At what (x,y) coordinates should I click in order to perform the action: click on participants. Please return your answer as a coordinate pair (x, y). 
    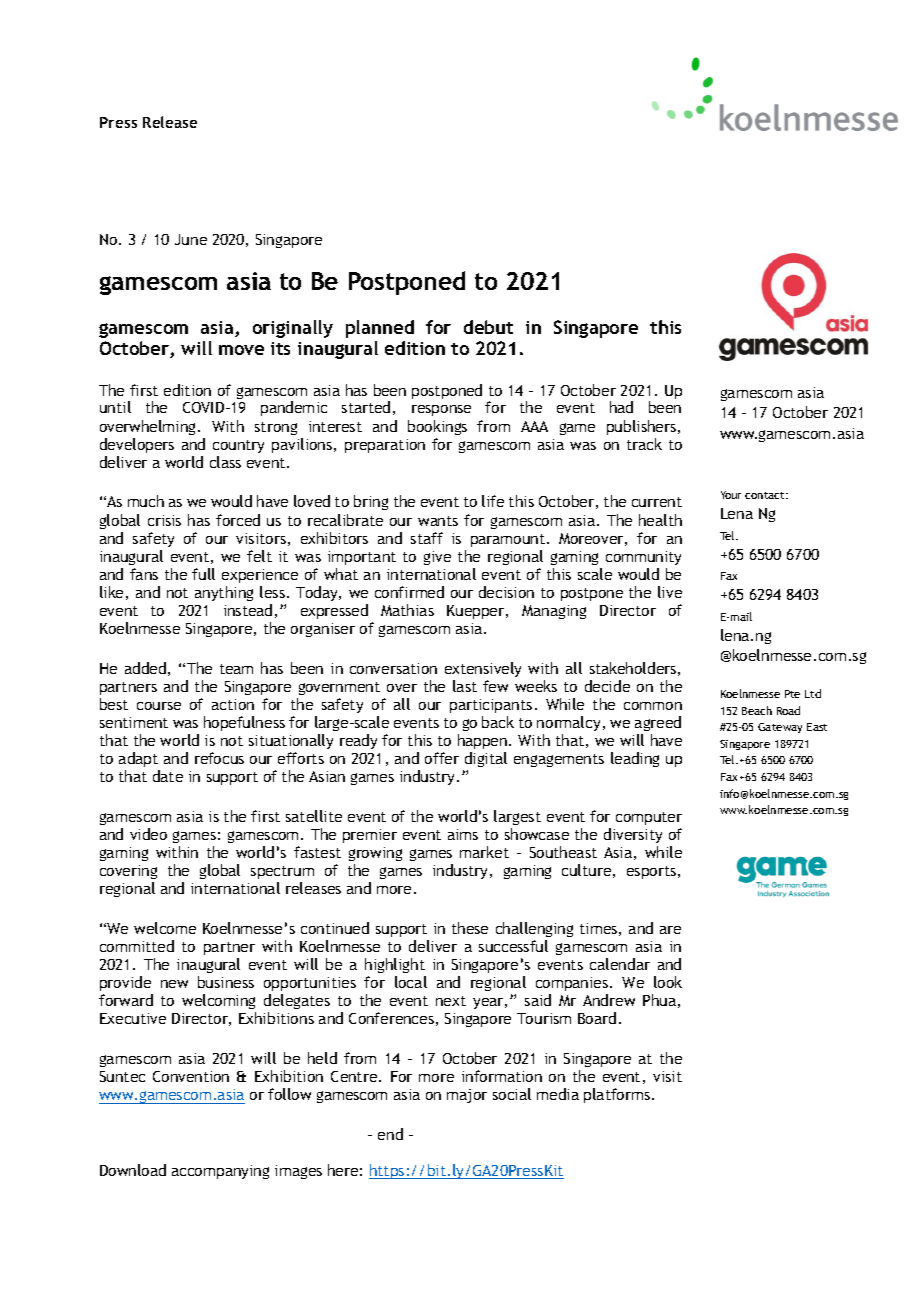
    Looking at the image, I should click on (491, 706).
